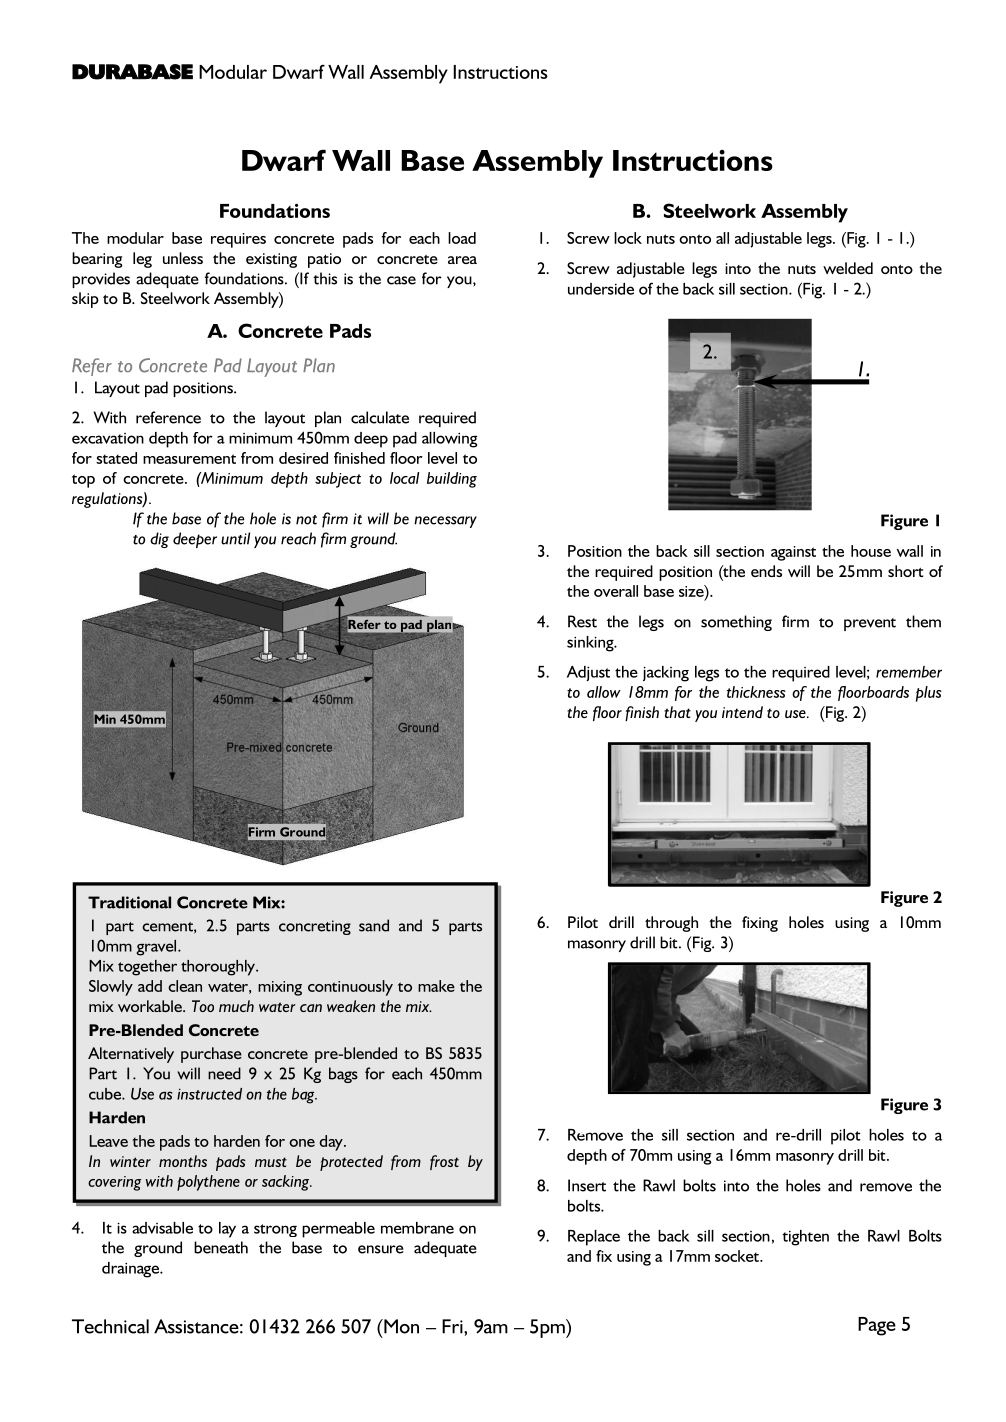 The width and height of the screenshot is (1006, 1422). I want to click on that, so click(677, 712).
